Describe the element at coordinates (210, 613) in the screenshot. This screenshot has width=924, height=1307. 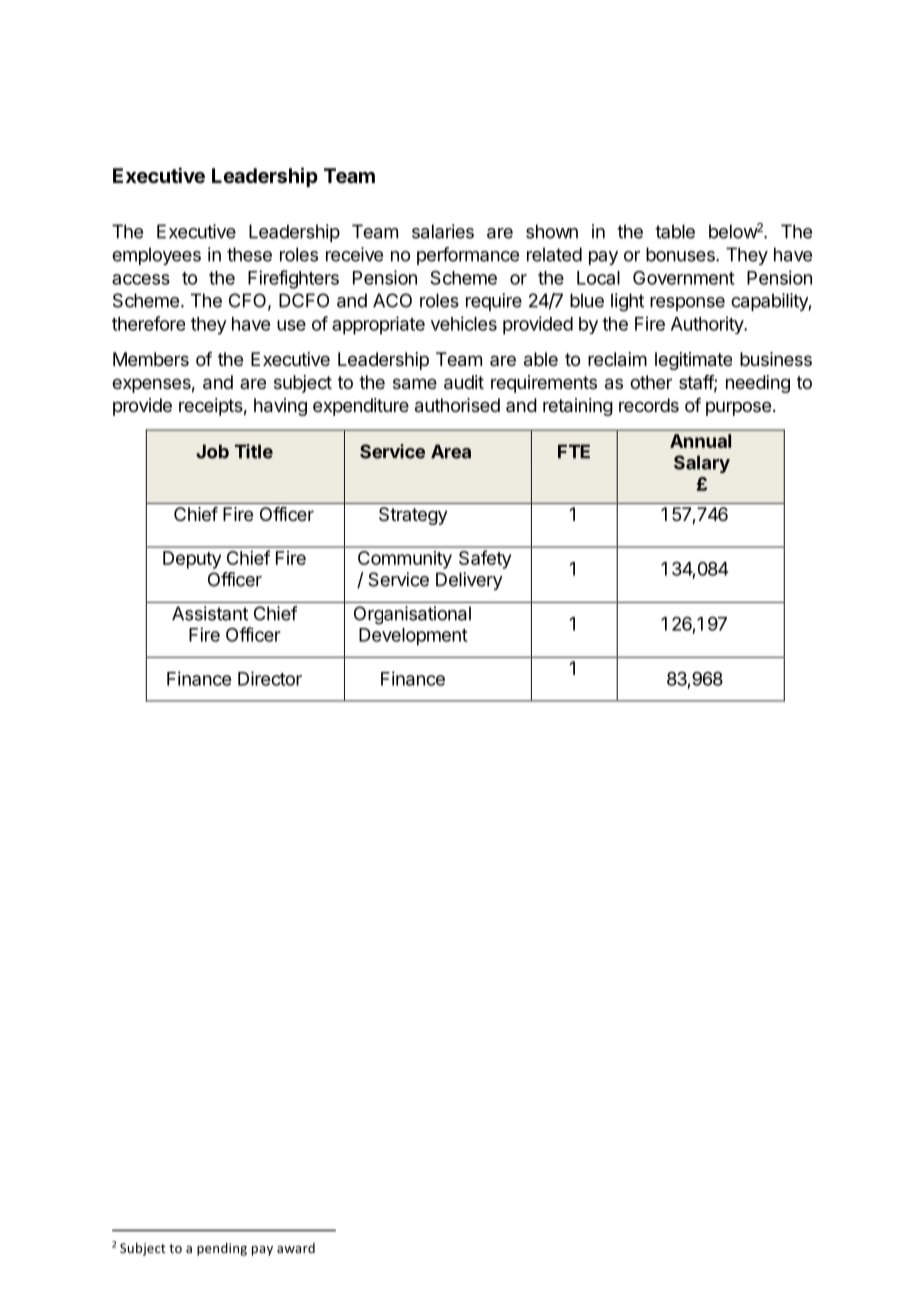
I see `Assistant` at that location.
